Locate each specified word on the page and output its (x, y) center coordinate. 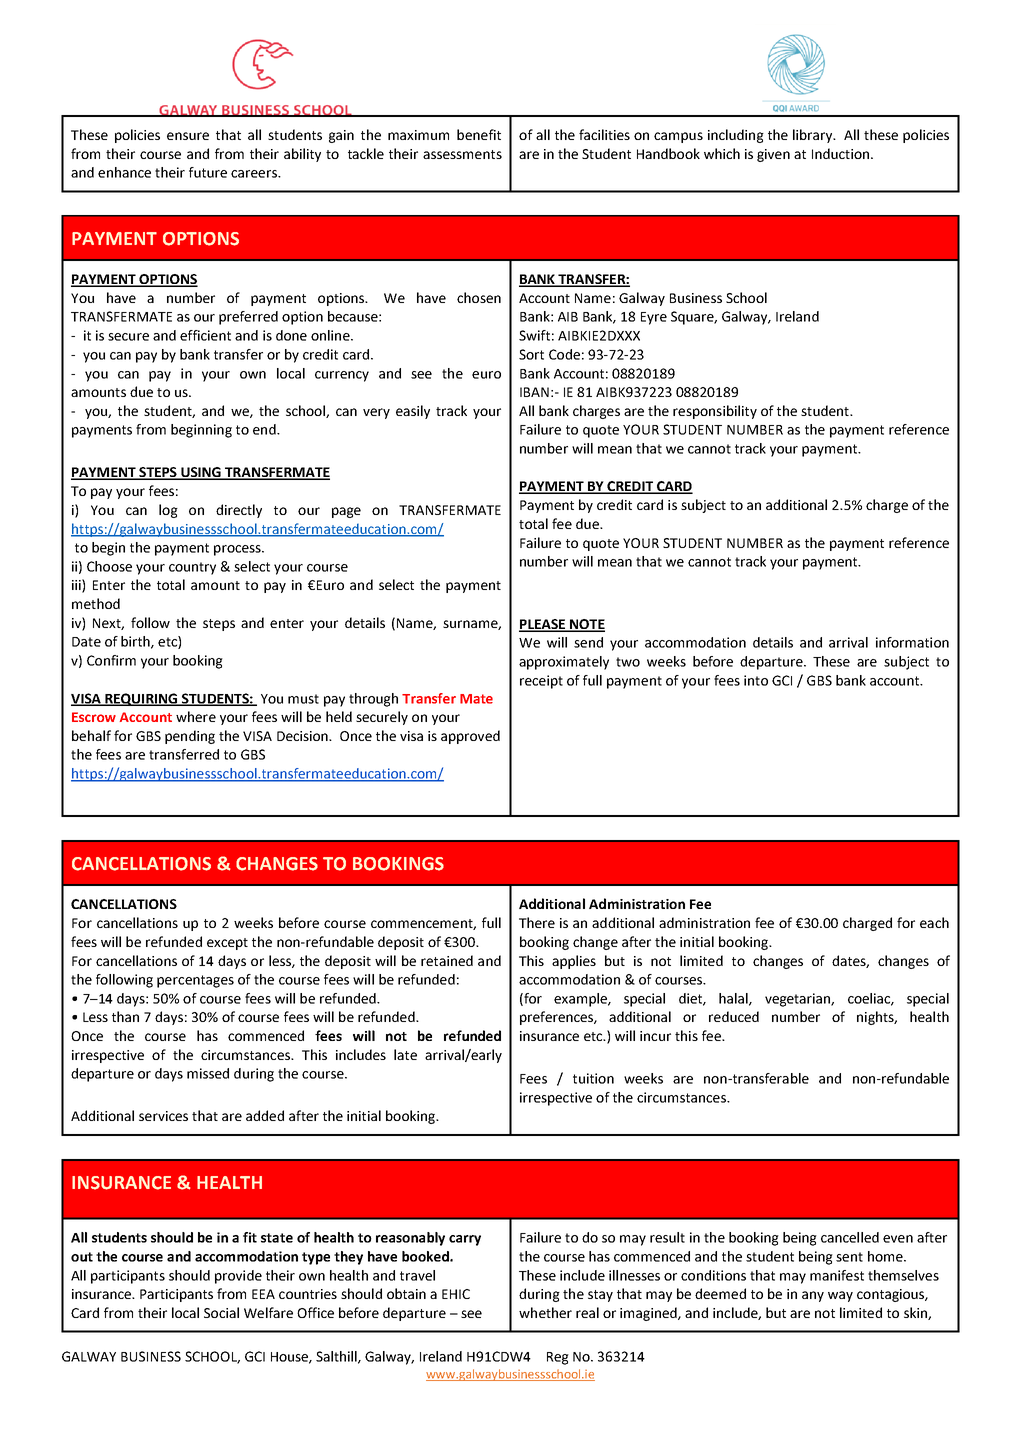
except (227, 944)
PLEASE (543, 625)
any (813, 1296)
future (208, 172)
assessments (462, 154)
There (537, 922)
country (192, 568)
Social (221, 1312)
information (912, 642)
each (934, 922)
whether (545, 1312)
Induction (840, 153)
